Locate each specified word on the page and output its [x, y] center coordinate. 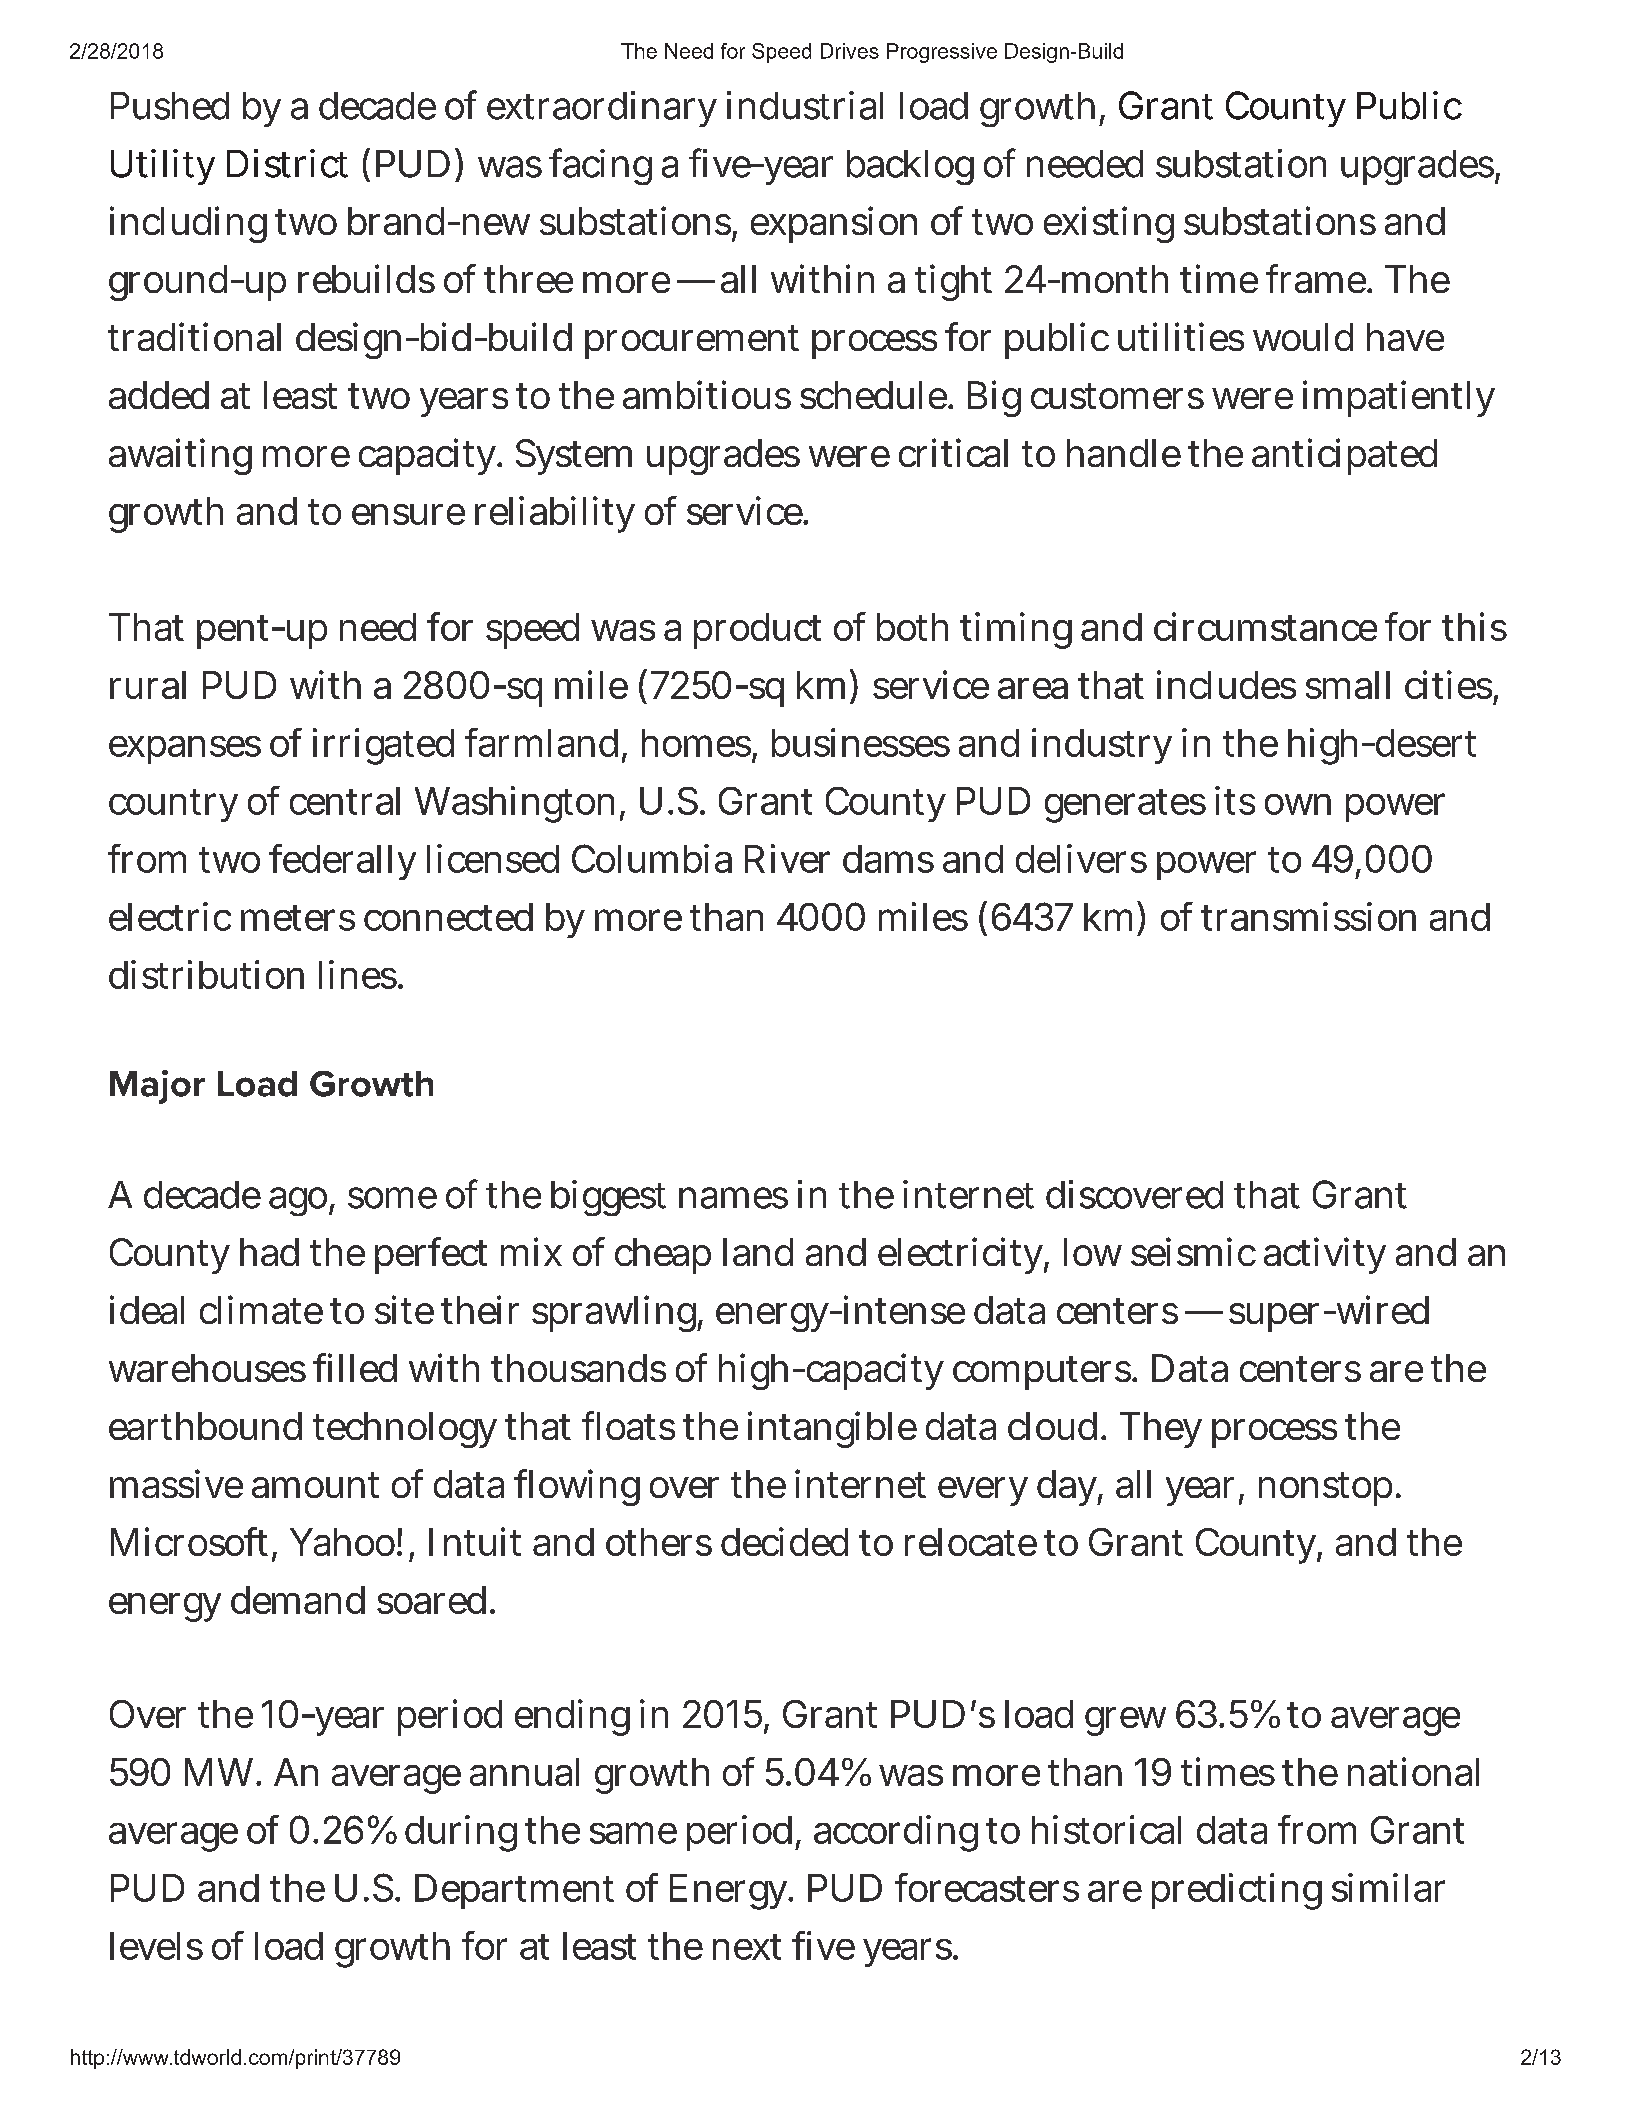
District [287, 163]
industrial [805, 105]
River [787, 858]
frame [1317, 278]
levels [156, 1946]
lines [359, 974]
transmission [1308, 916]
